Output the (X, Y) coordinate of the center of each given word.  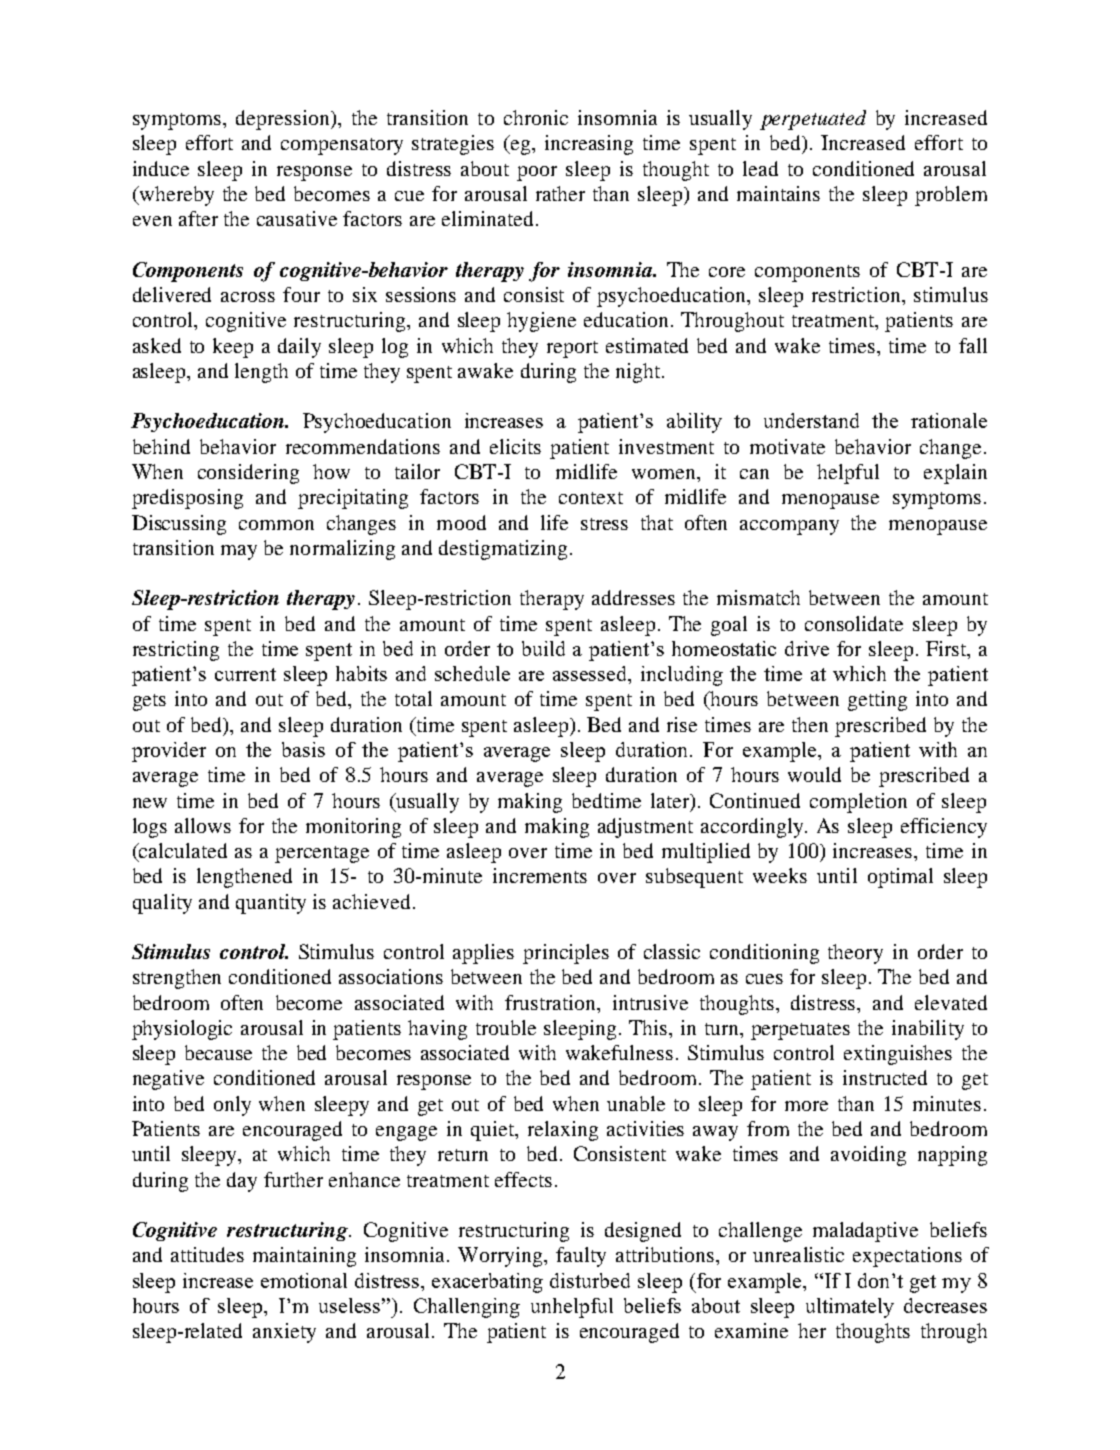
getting (877, 701)
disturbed (590, 1280)
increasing (589, 145)
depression (284, 120)
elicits (515, 446)
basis (303, 749)
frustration (552, 1002)
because (218, 1052)
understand (811, 420)
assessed (591, 675)
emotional (304, 1280)
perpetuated (813, 120)
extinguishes (898, 1055)
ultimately (850, 1308)
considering (248, 474)
